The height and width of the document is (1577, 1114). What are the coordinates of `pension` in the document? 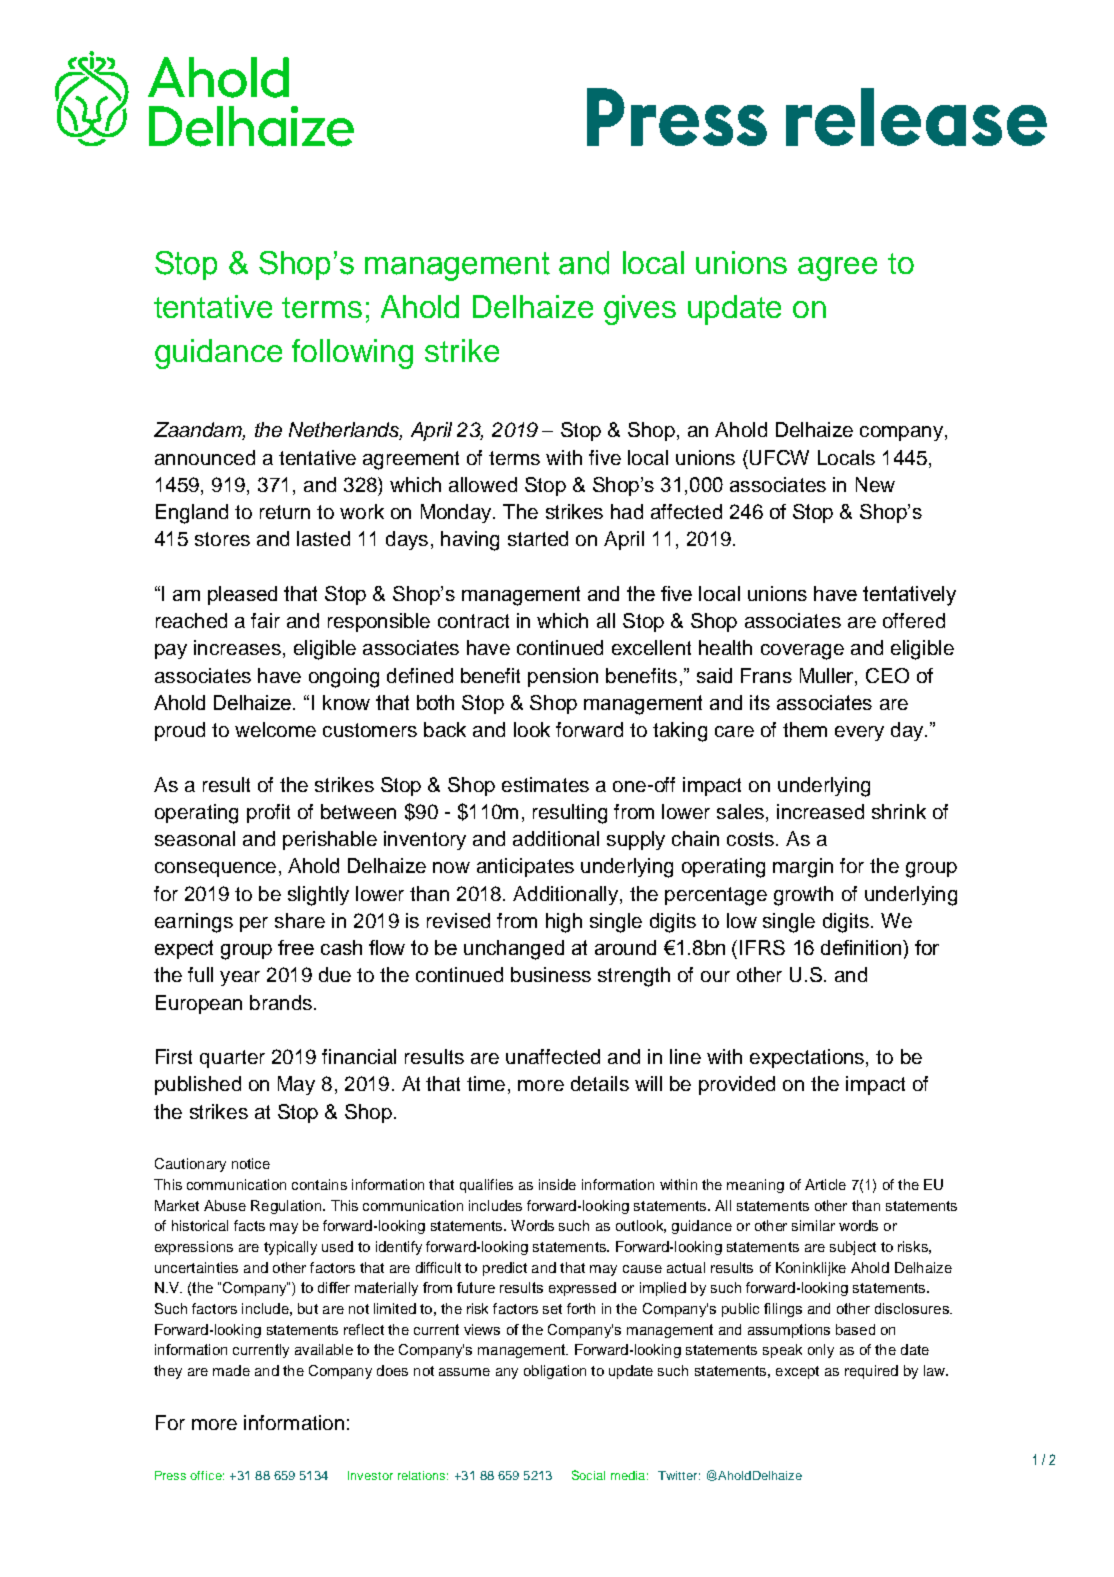 It's located at (563, 677).
